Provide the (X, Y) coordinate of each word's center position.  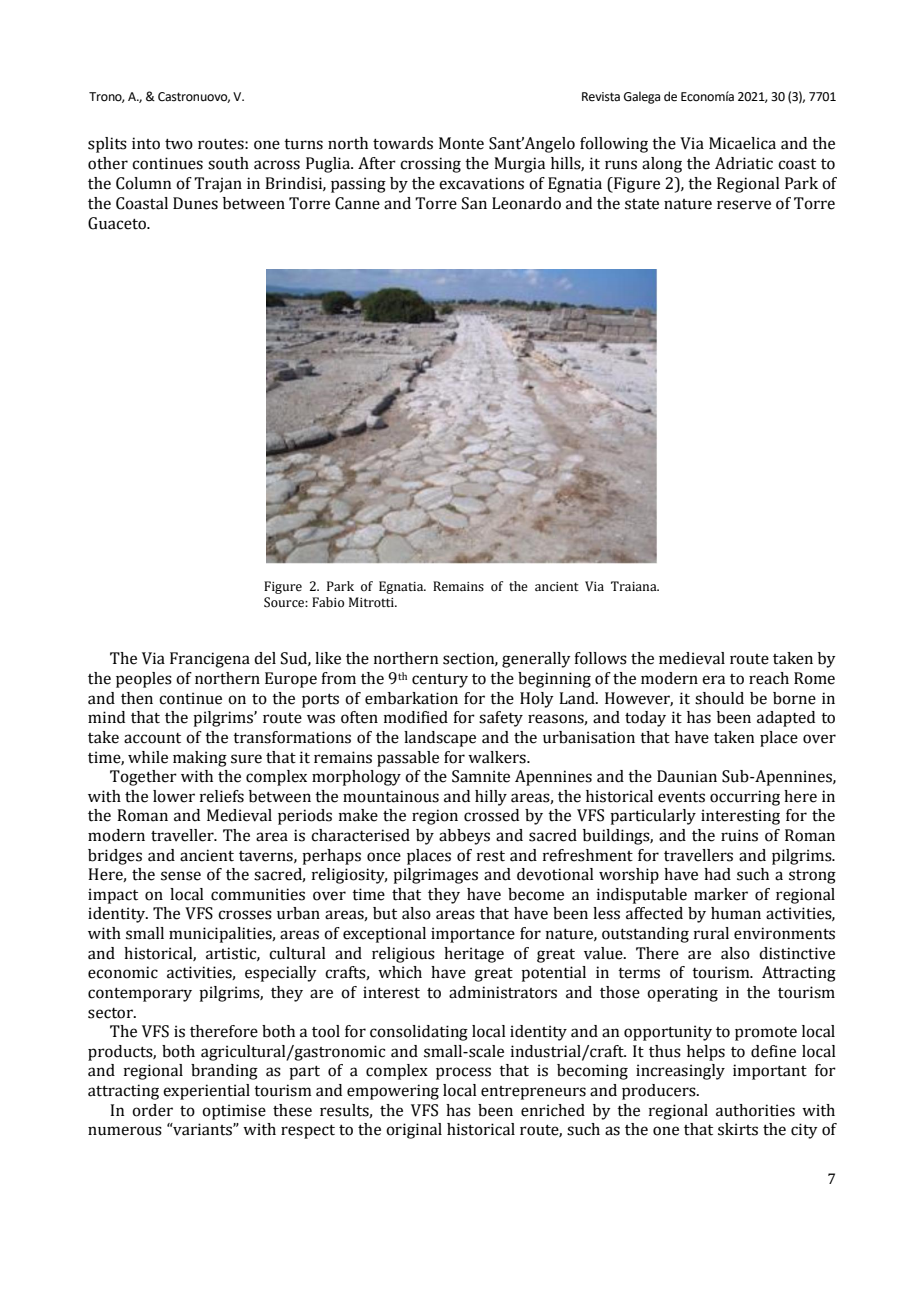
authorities (755, 1110)
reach (769, 678)
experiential (206, 1092)
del (265, 658)
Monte (461, 143)
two (179, 144)
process (463, 1073)
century (440, 681)
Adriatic (744, 163)
